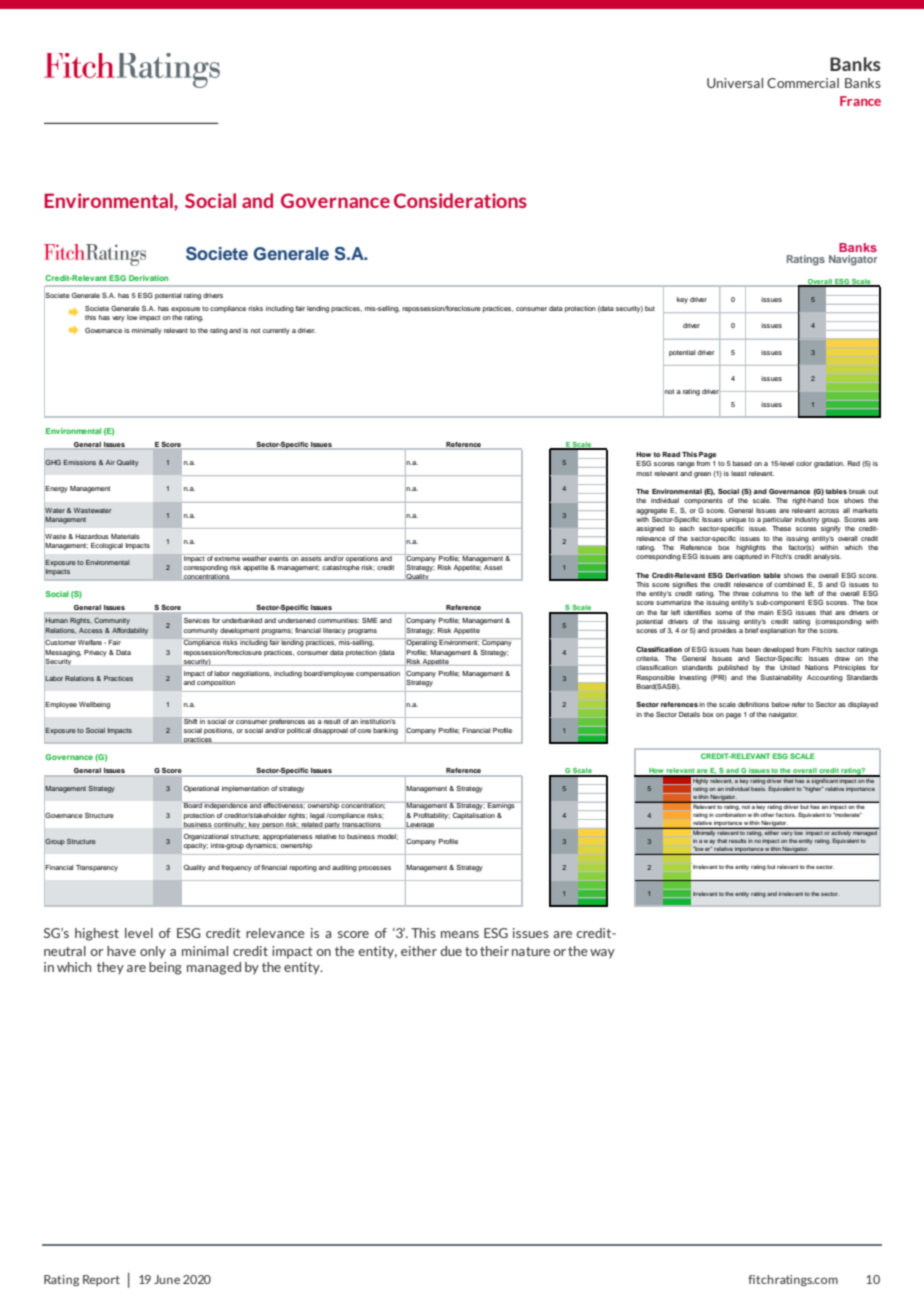 This document has width=924, height=1308. Describe the element at coordinates (276, 331) in the document. I see `currently` at that location.
